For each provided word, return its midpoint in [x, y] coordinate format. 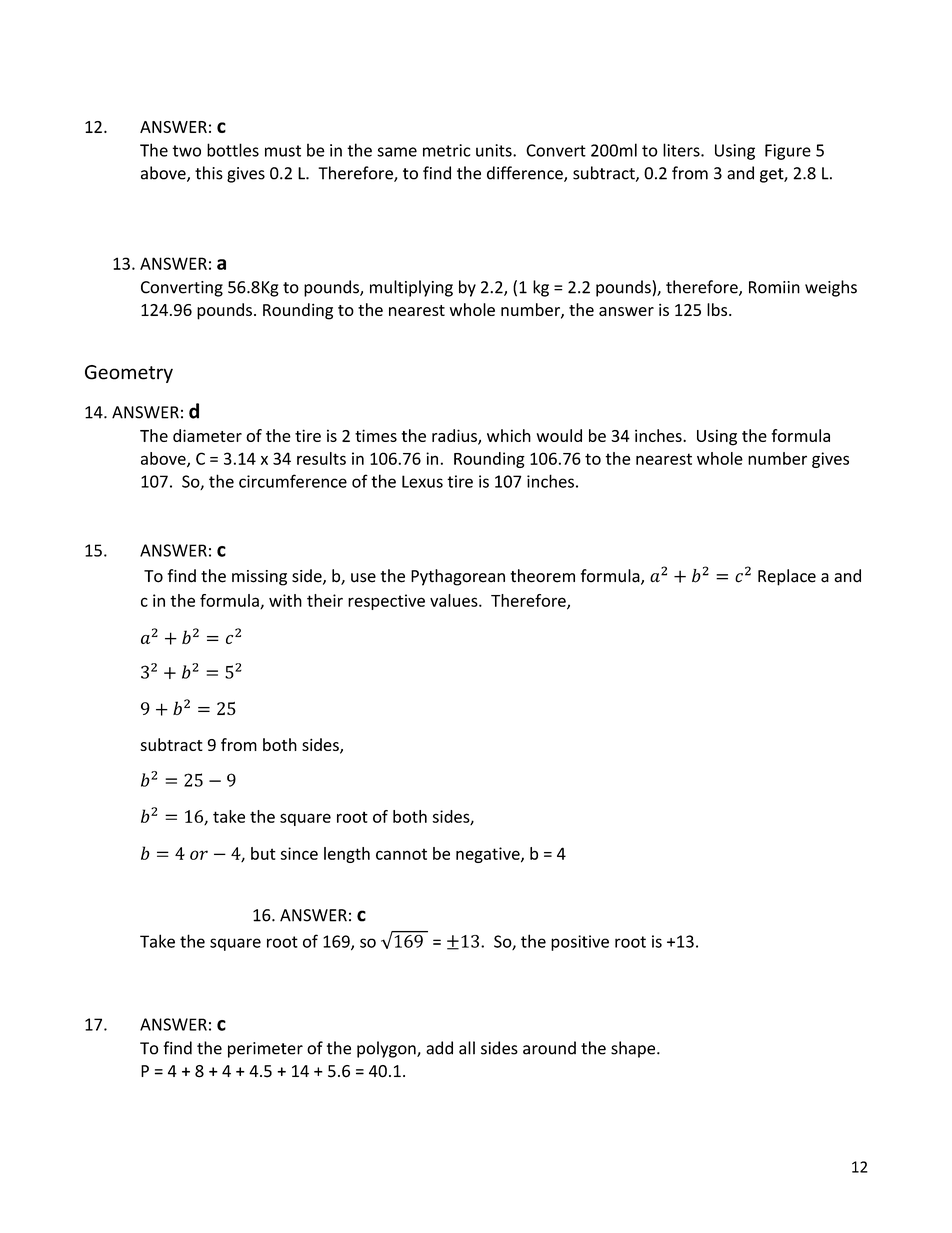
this [209, 173]
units [495, 150]
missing [259, 578]
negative [489, 855]
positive [580, 943]
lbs [718, 309]
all [467, 1048]
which [509, 435]
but [263, 853]
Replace [787, 577]
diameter [207, 435]
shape [634, 1049]
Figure [788, 152]
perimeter [265, 1050]
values [455, 600]
